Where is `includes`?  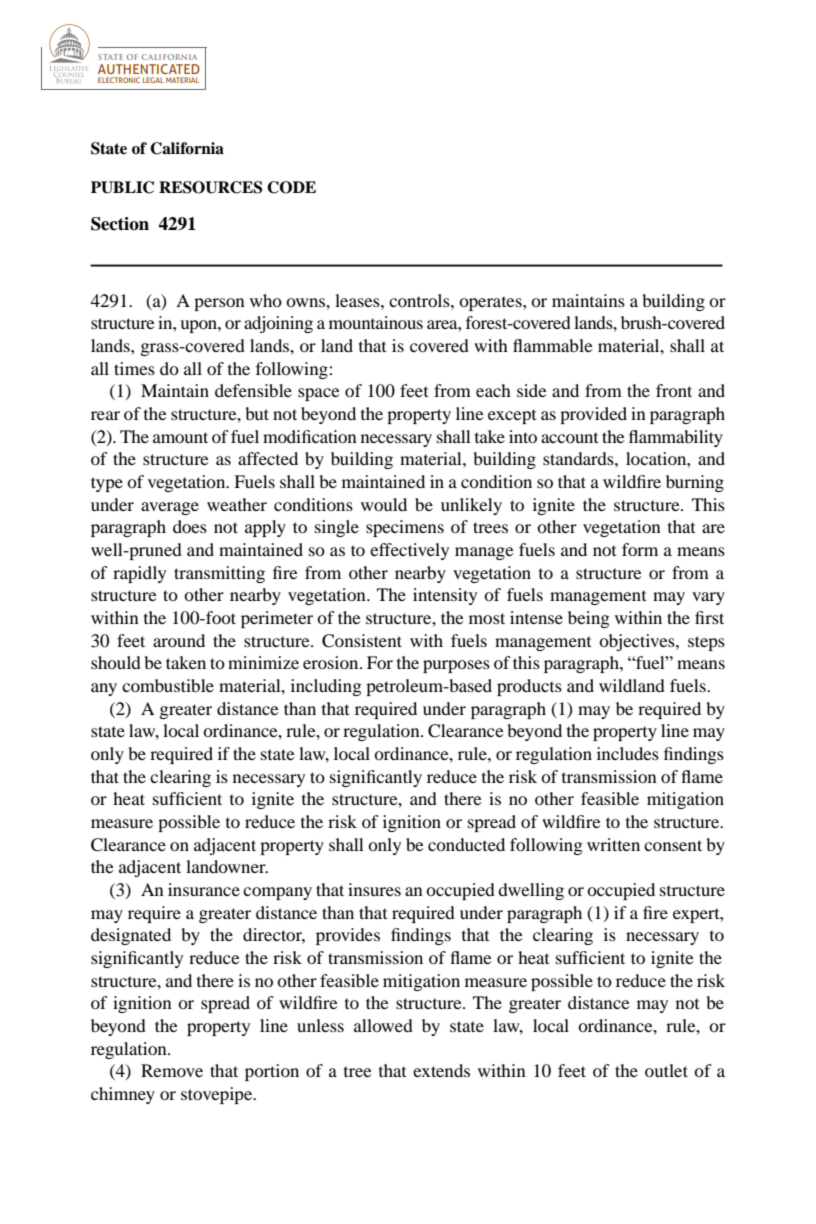
includes is located at coordinates (628, 753).
